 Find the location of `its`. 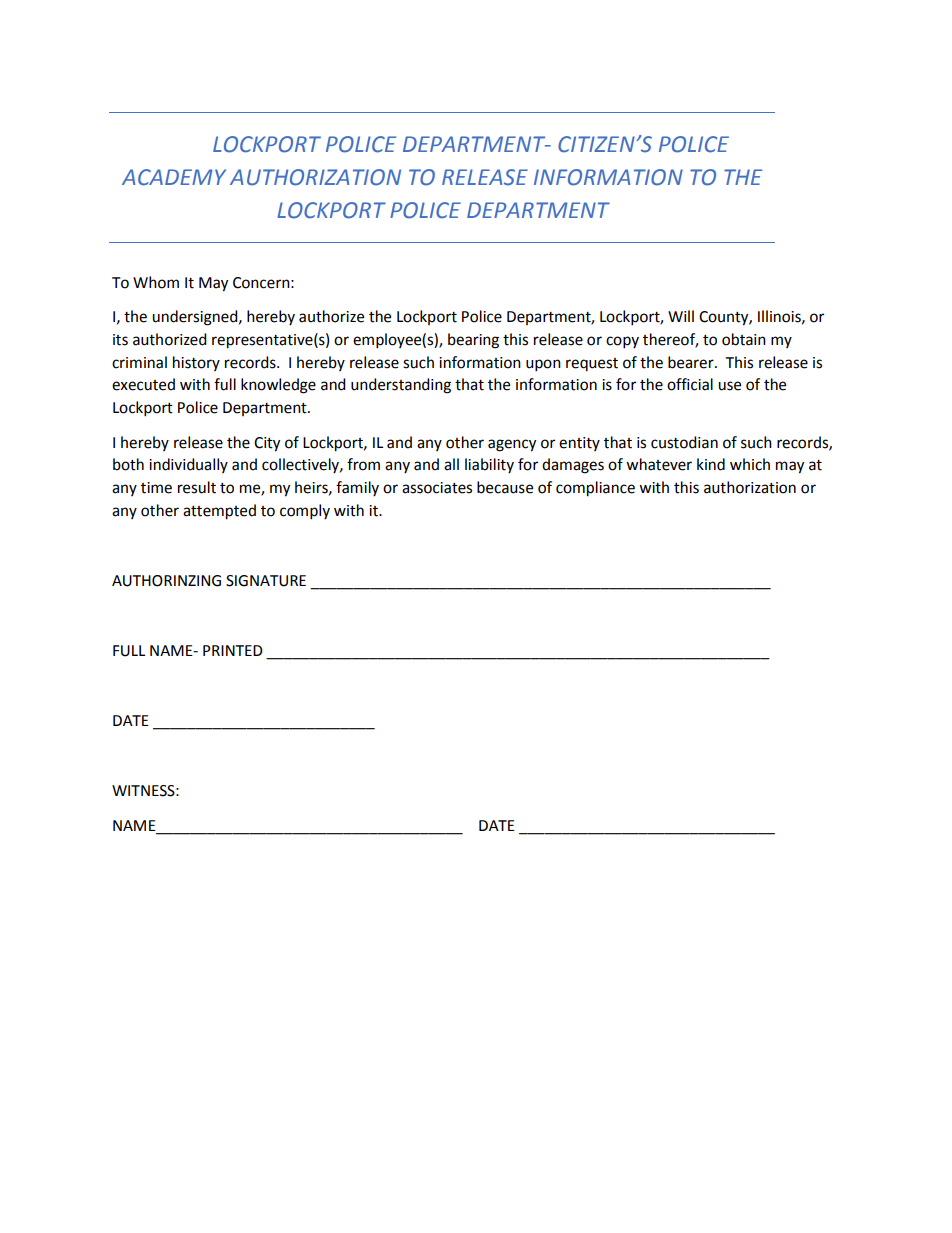

its is located at coordinates (120, 340).
